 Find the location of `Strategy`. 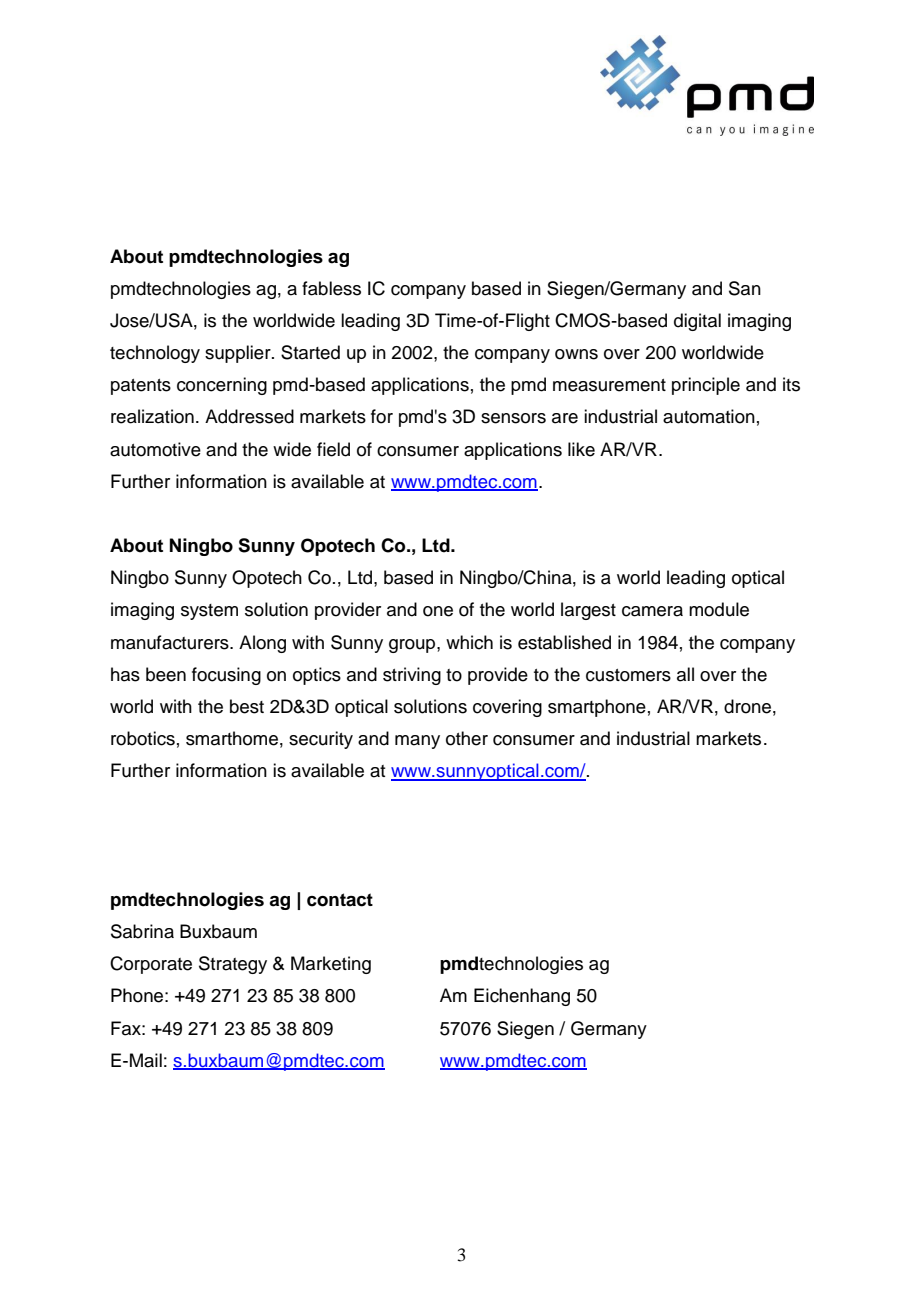

Strategy is located at coordinates (233, 965).
